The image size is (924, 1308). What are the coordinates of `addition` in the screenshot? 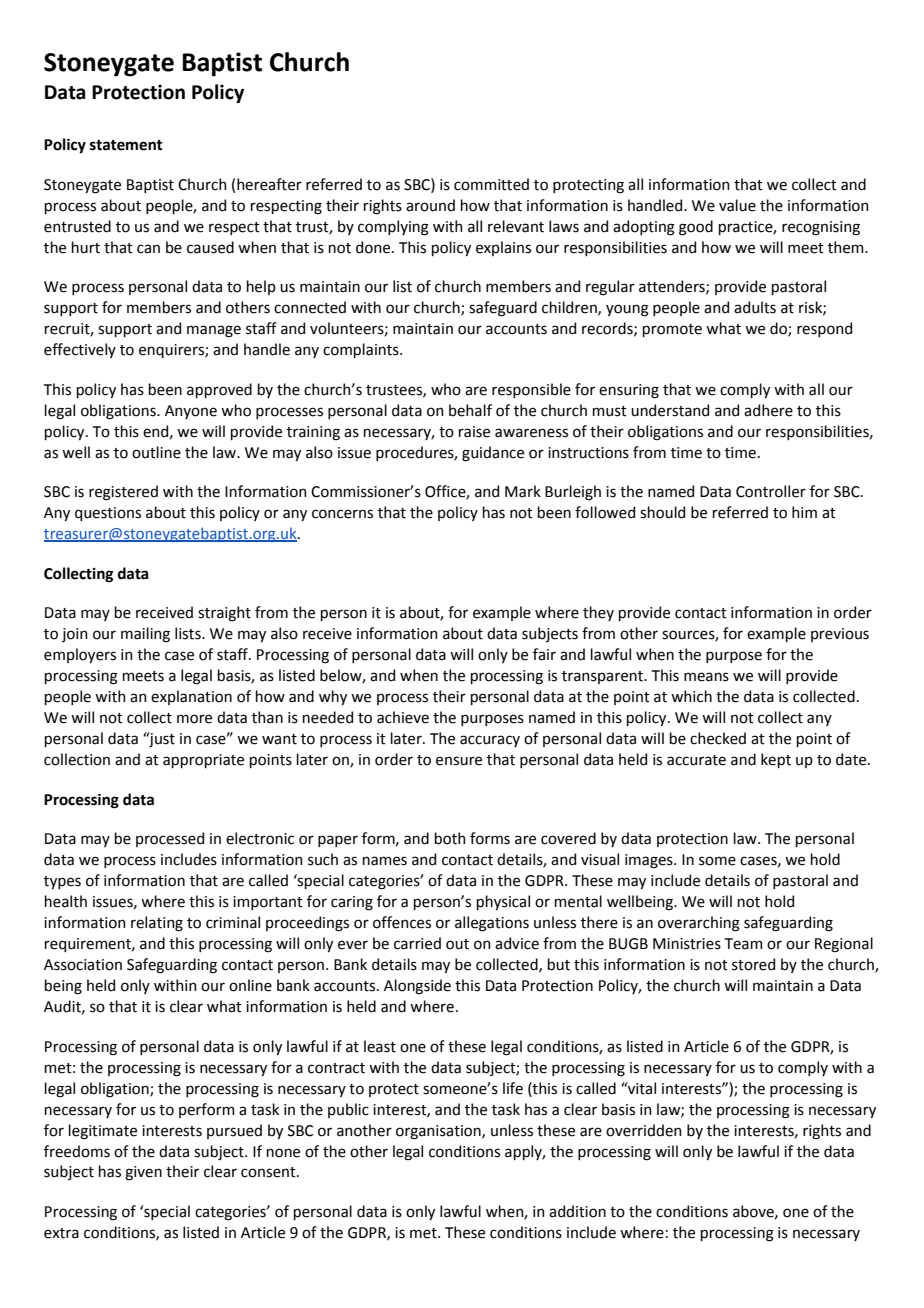 It's located at (577, 1211).
